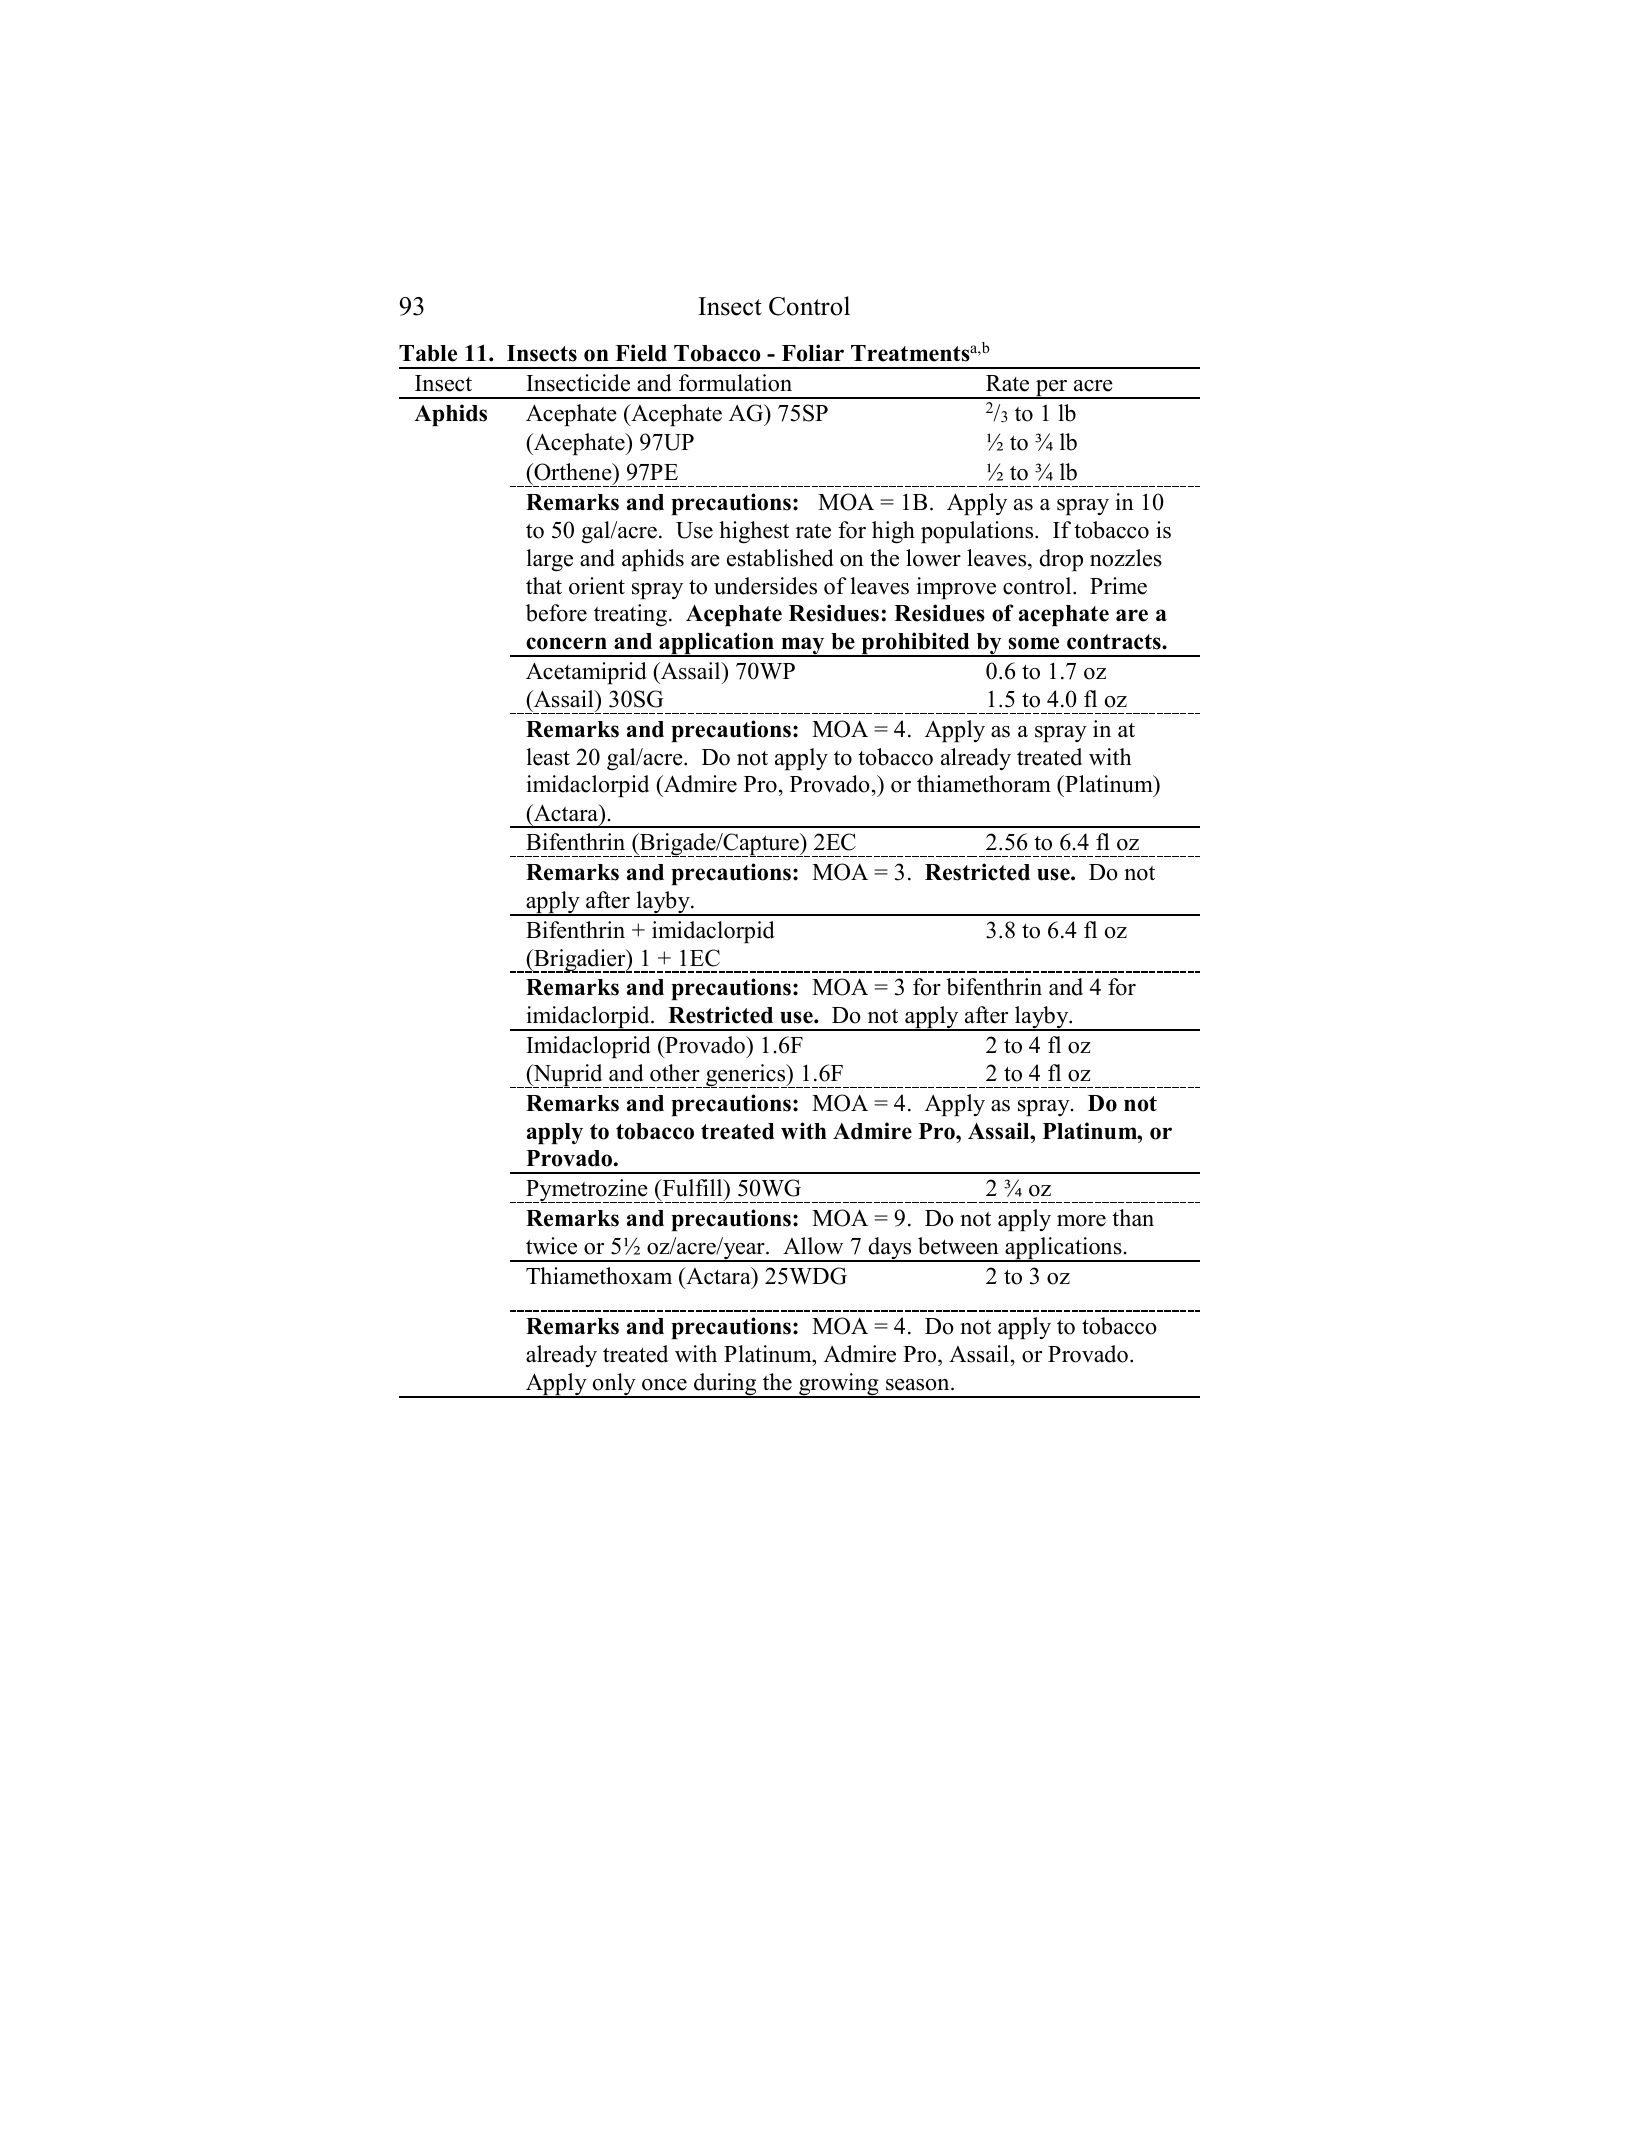 This screenshot has width=1646, height=2130. What do you see at coordinates (428, 353) in the screenshot?
I see `Table` at bounding box center [428, 353].
